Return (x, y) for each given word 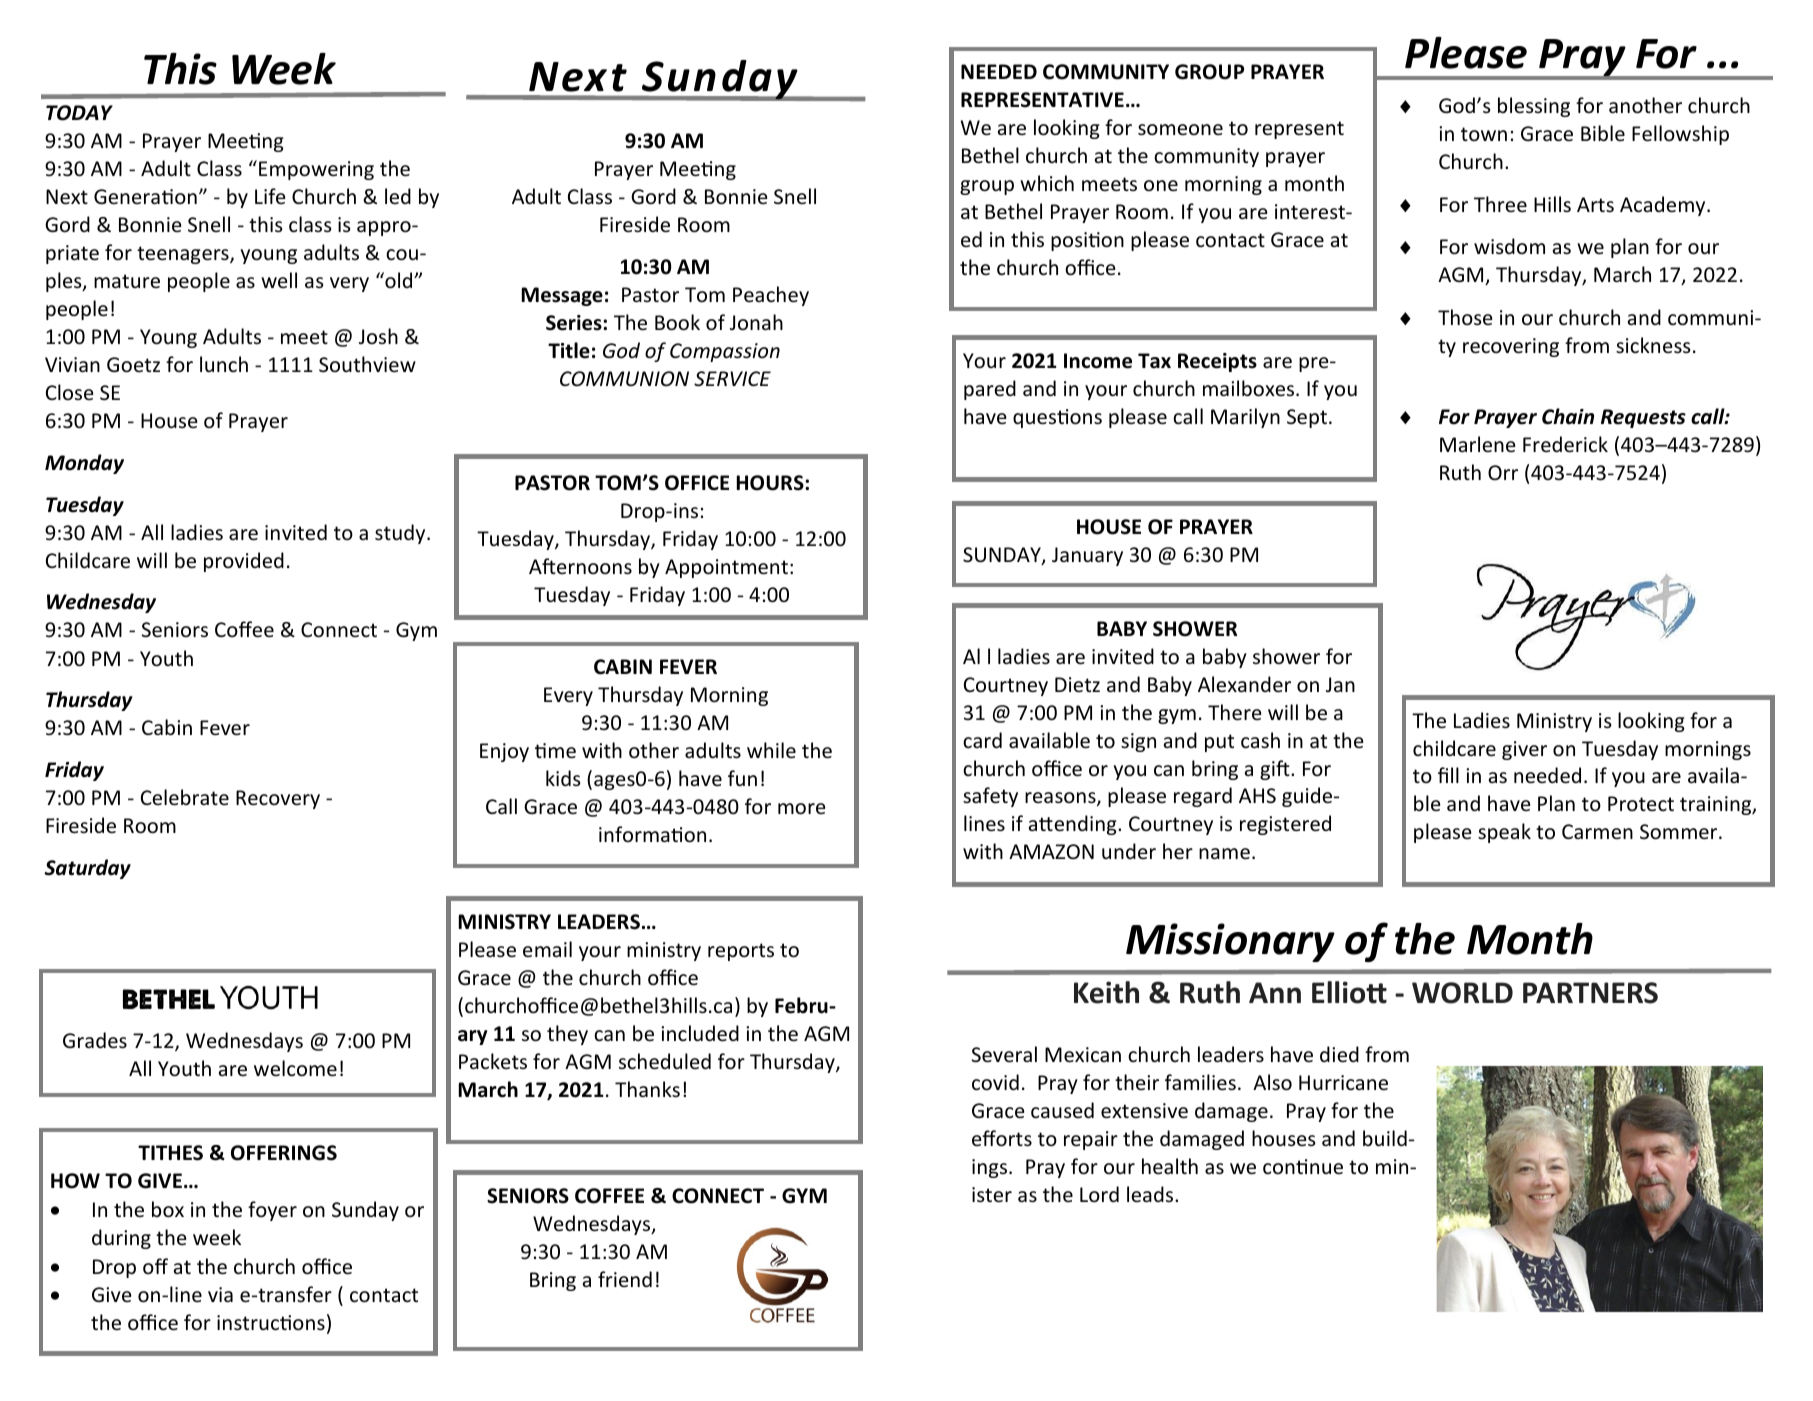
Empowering (316, 170)
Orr (1503, 472)
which (1047, 183)
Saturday (87, 869)
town (1484, 134)
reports (741, 952)
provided (244, 562)
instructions (271, 1323)
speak (1504, 833)
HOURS (771, 483)
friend (625, 1279)
